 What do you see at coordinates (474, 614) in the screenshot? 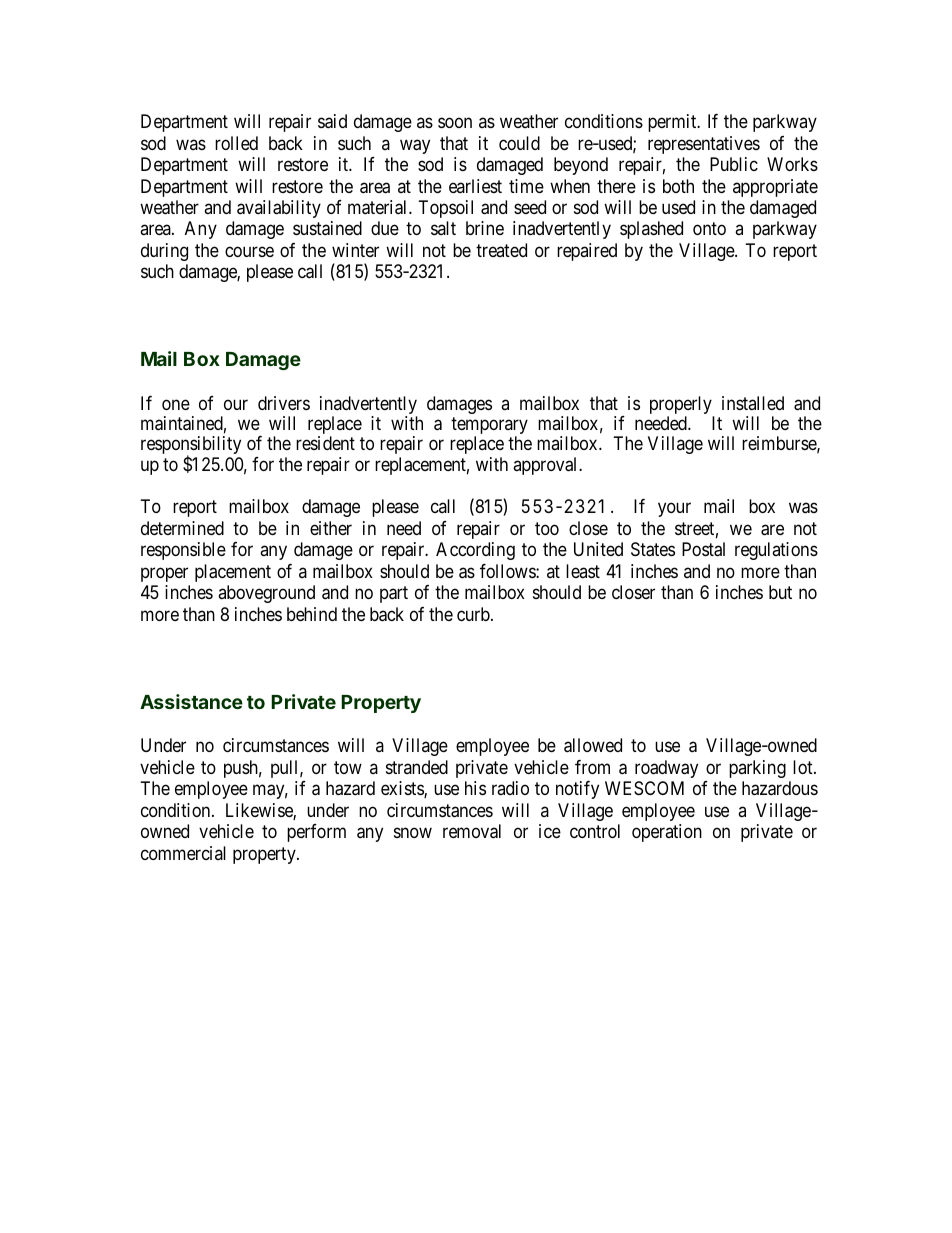
I see `curb` at bounding box center [474, 614].
